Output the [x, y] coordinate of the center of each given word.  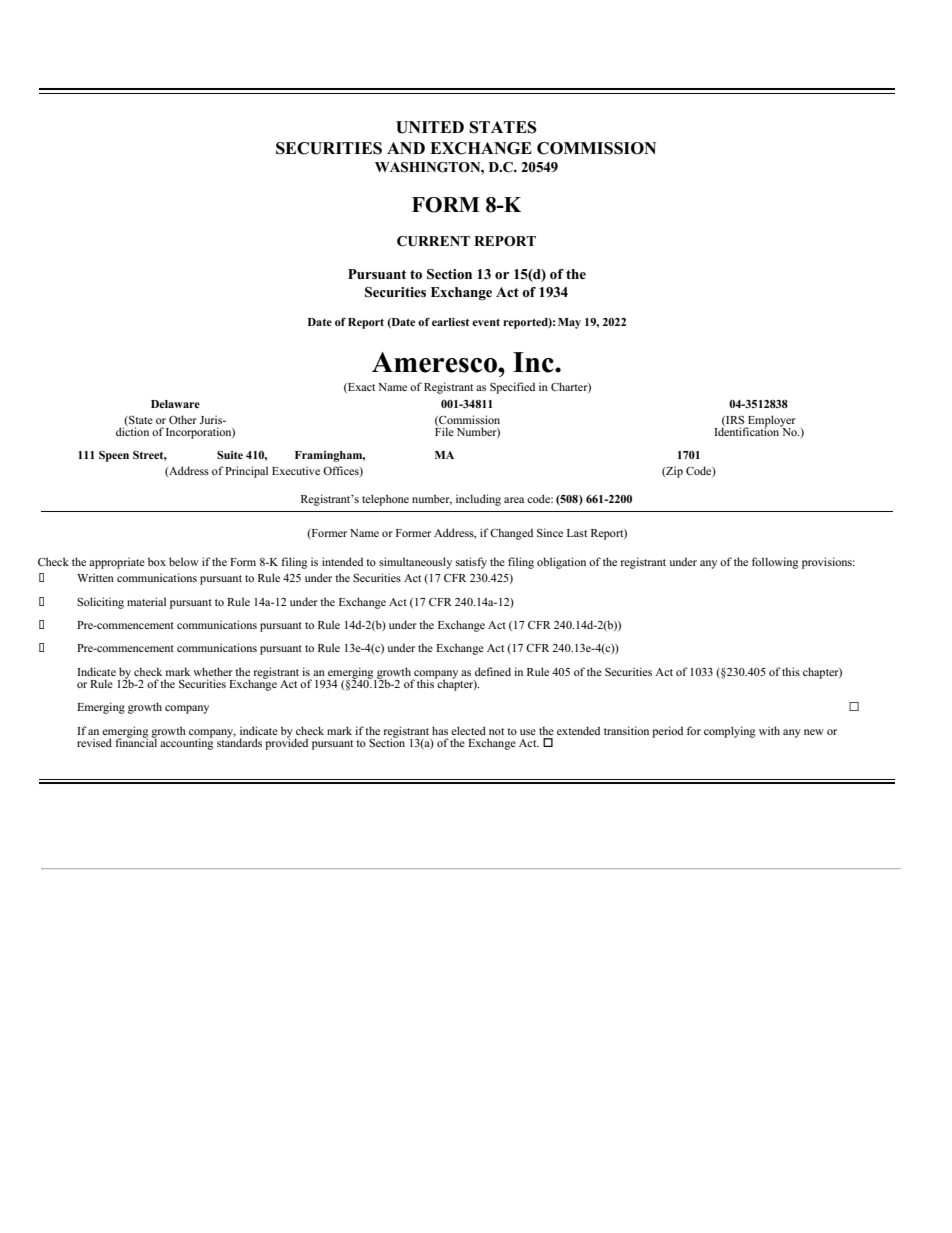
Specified [512, 388]
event [486, 322]
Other [183, 419]
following [775, 563]
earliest [450, 322]
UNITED [430, 127]
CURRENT [433, 241]
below [184, 561]
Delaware [175, 404]
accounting [186, 743]
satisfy [471, 563]
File [444, 430]
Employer [771, 422]
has [440, 730]
